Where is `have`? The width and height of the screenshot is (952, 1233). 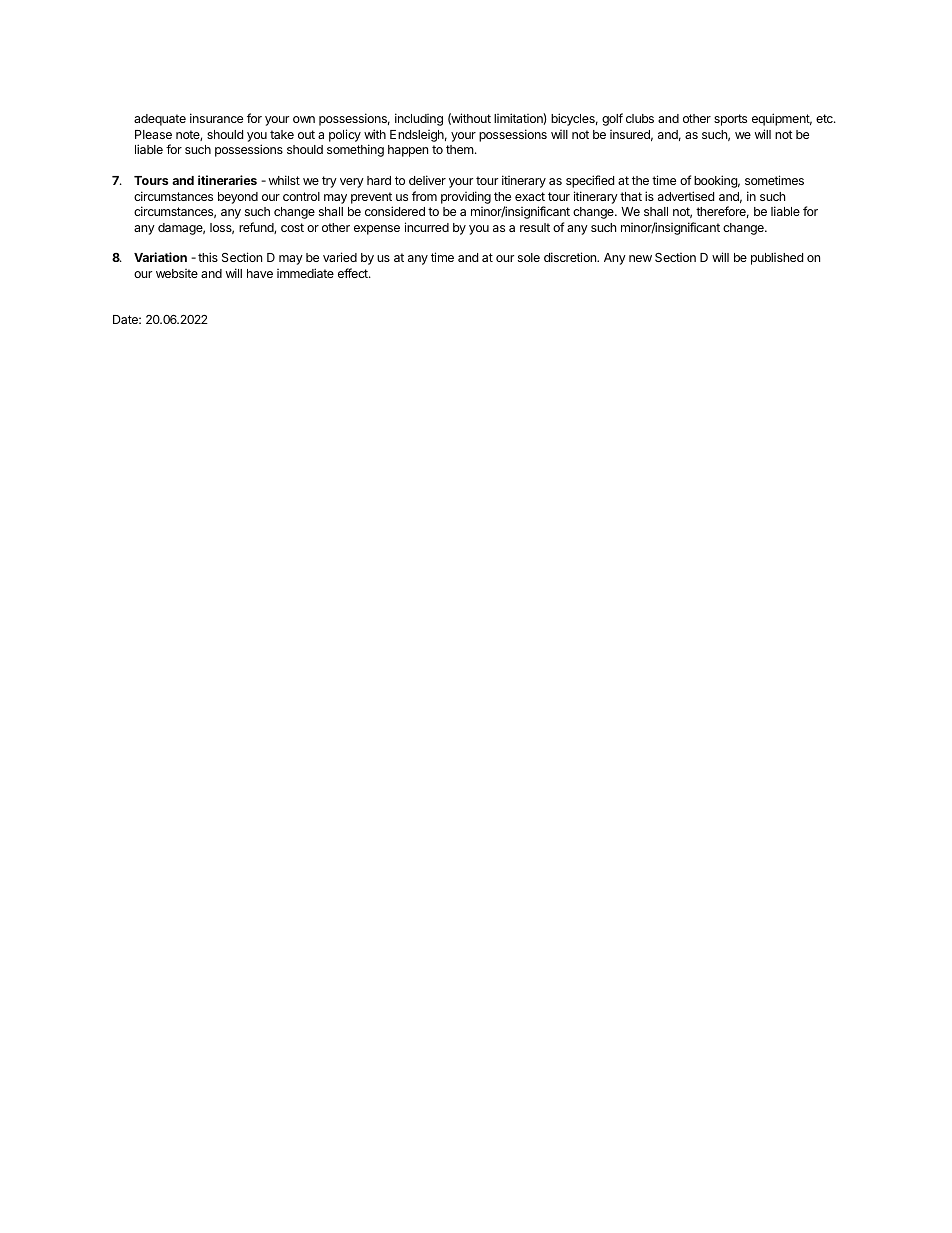 have is located at coordinates (260, 273).
